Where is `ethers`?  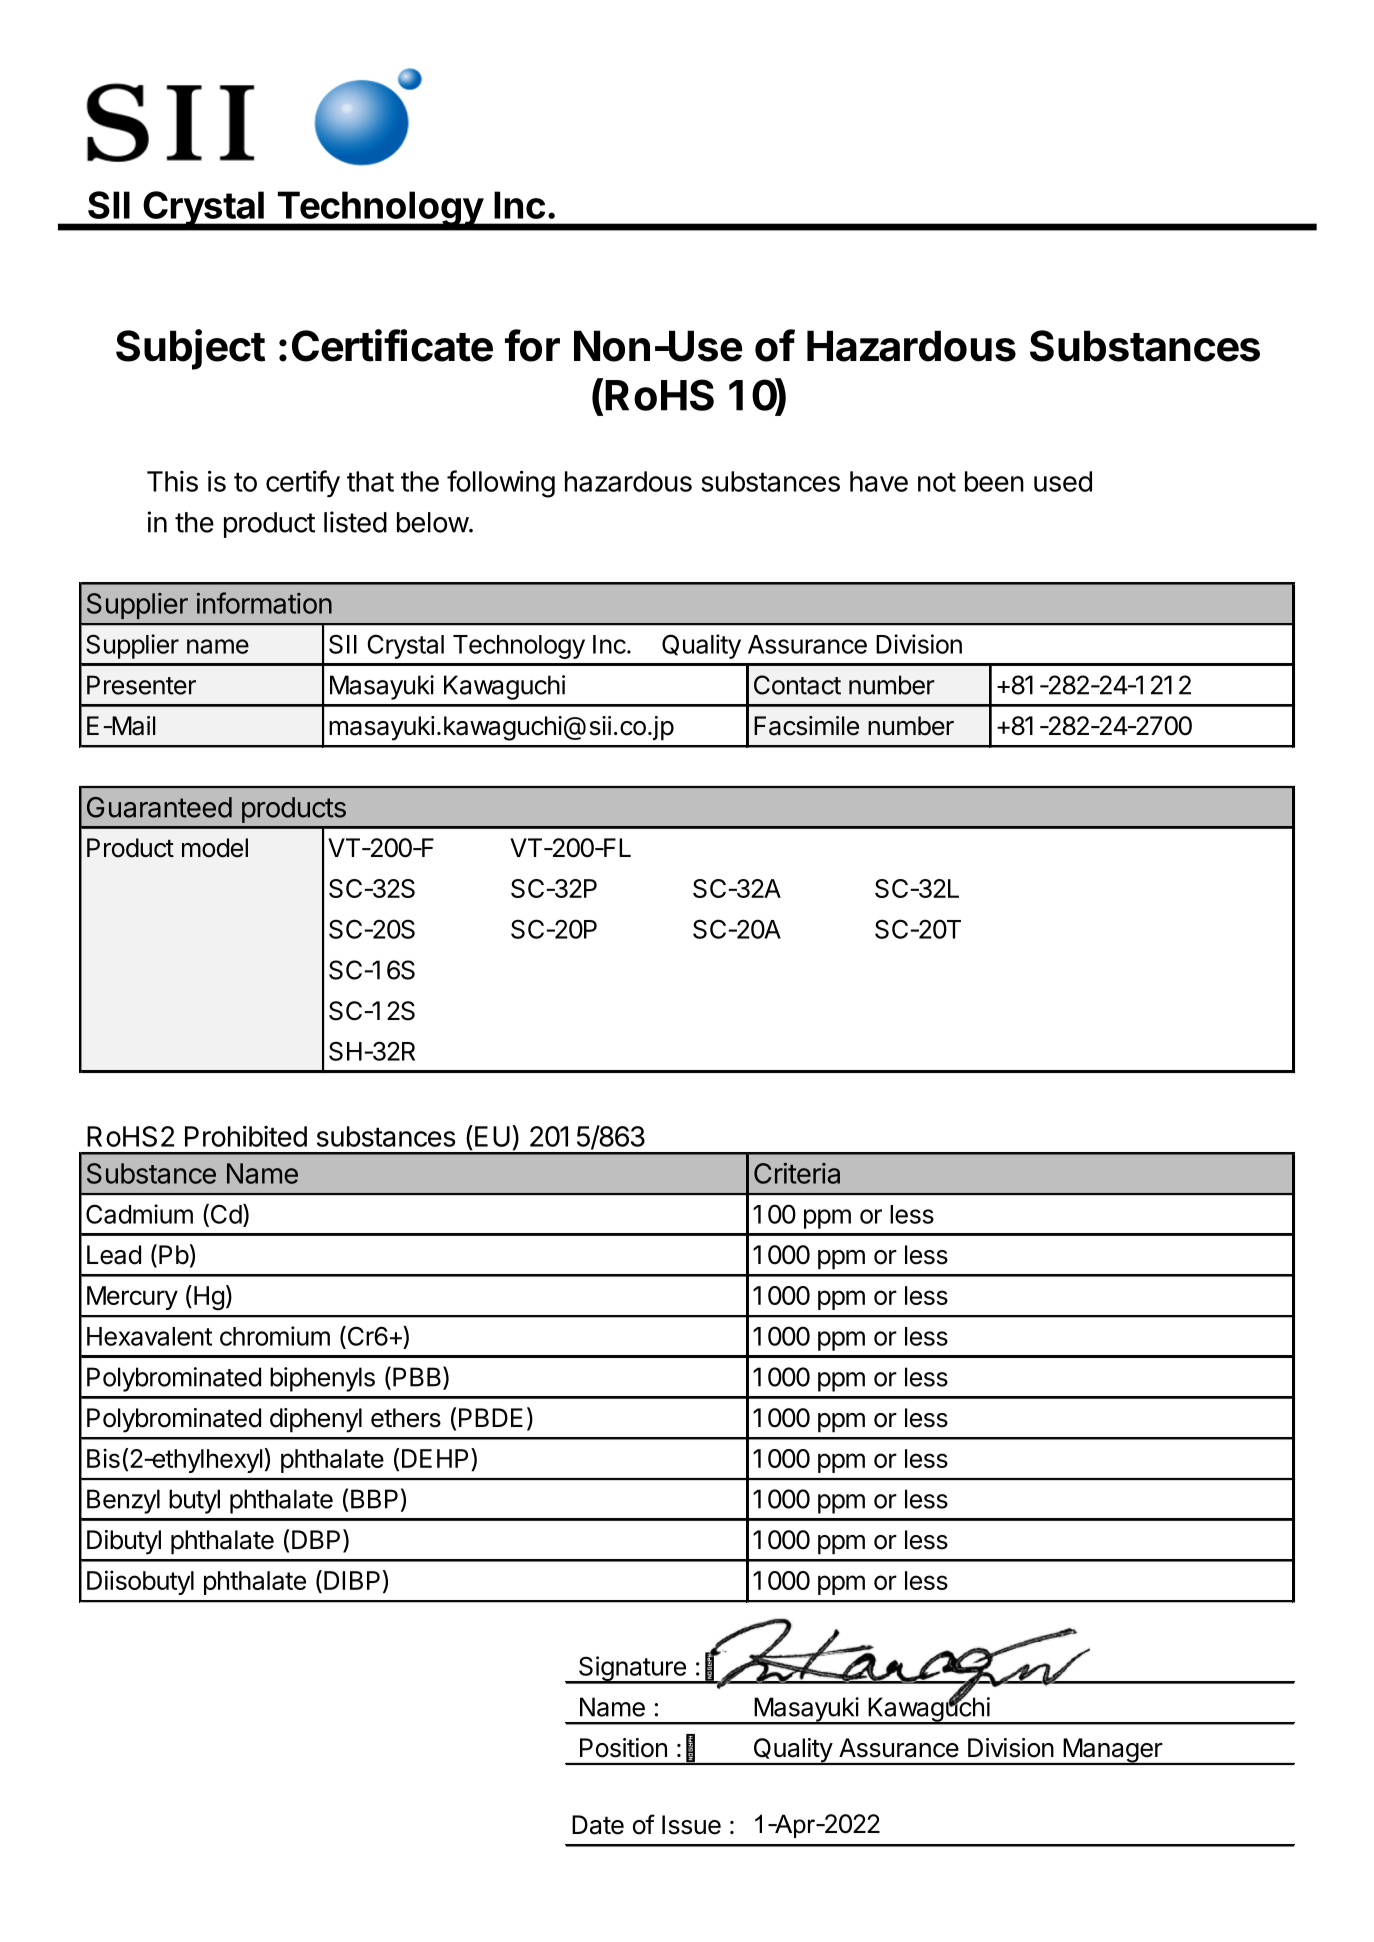
ethers is located at coordinates (406, 1418).
